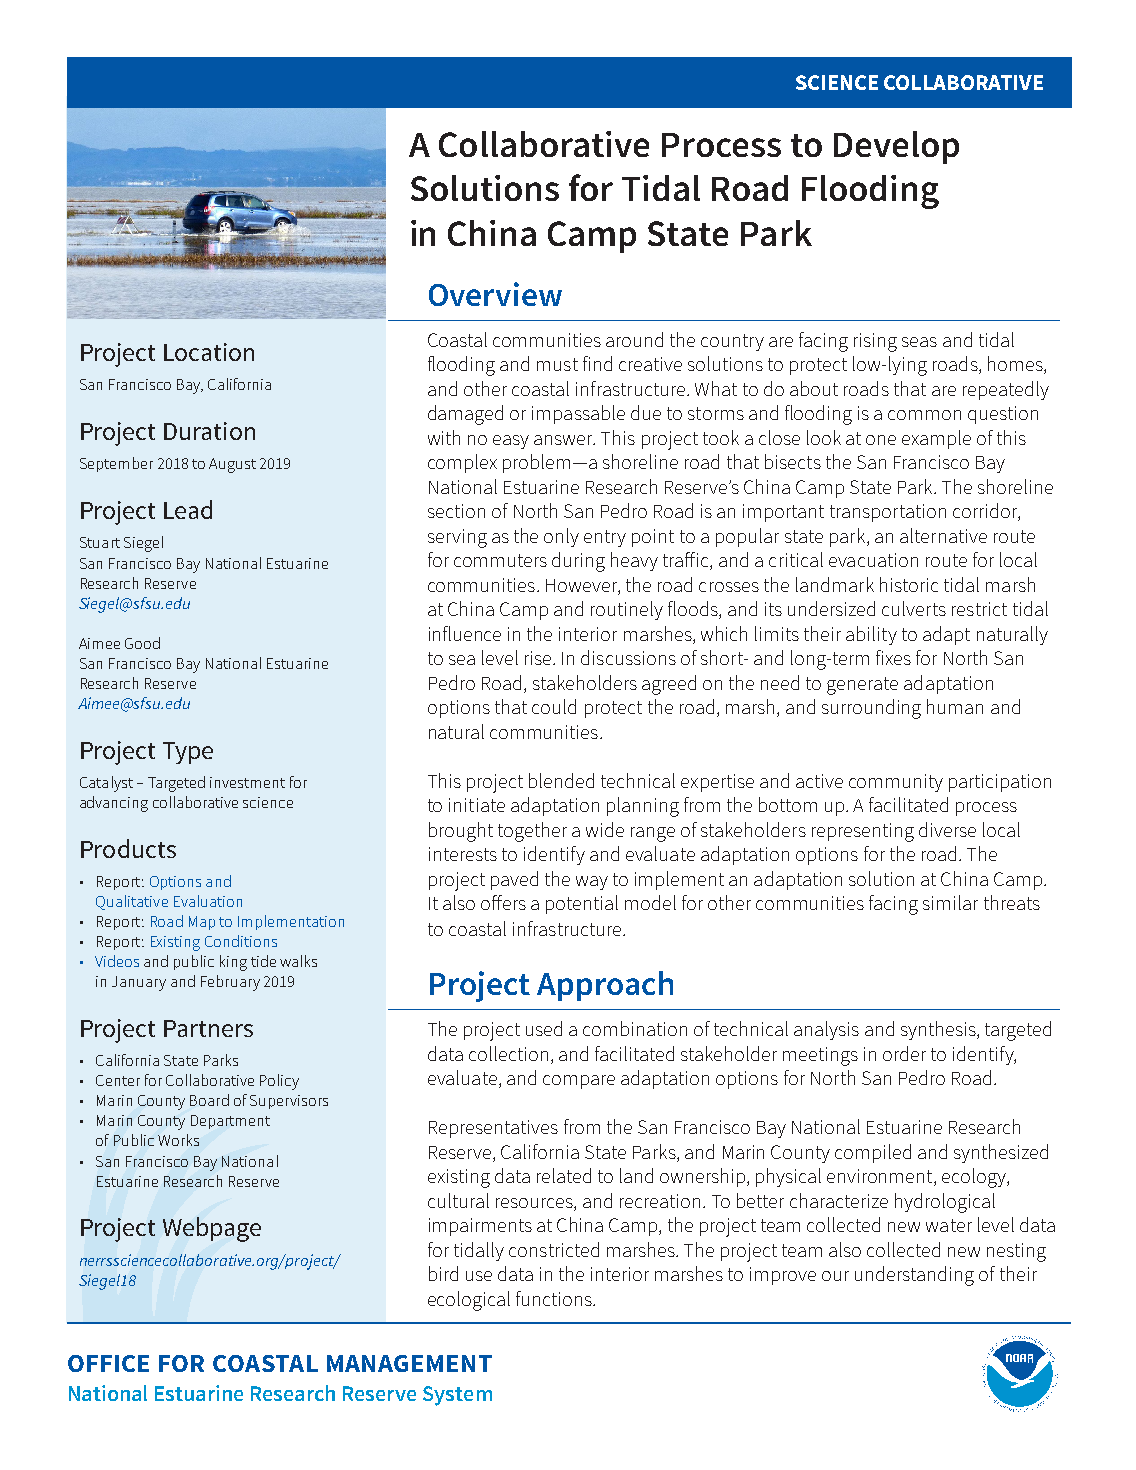 Image resolution: width=1136 pixels, height=1470 pixels. What do you see at coordinates (209, 1100) in the screenshot?
I see `Board` at bounding box center [209, 1100].
